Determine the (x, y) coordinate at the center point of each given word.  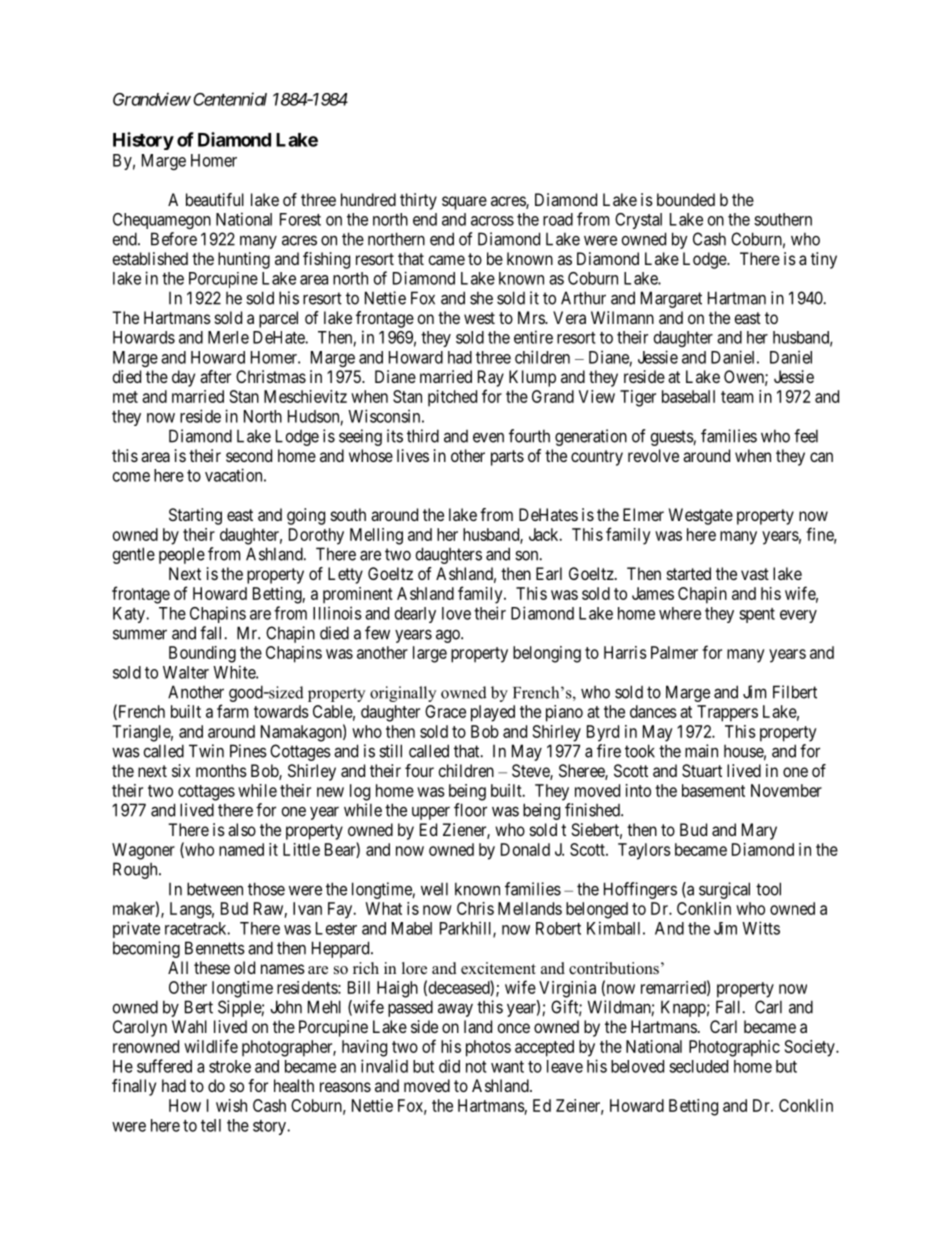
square (464, 203)
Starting (195, 516)
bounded (686, 199)
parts (507, 458)
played (493, 713)
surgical (724, 890)
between (215, 889)
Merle (228, 337)
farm (232, 711)
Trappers (727, 713)
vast (755, 574)
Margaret (671, 299)
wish (231, 1105)
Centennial (230, 99)
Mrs (532, 317)
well (434, 889)
